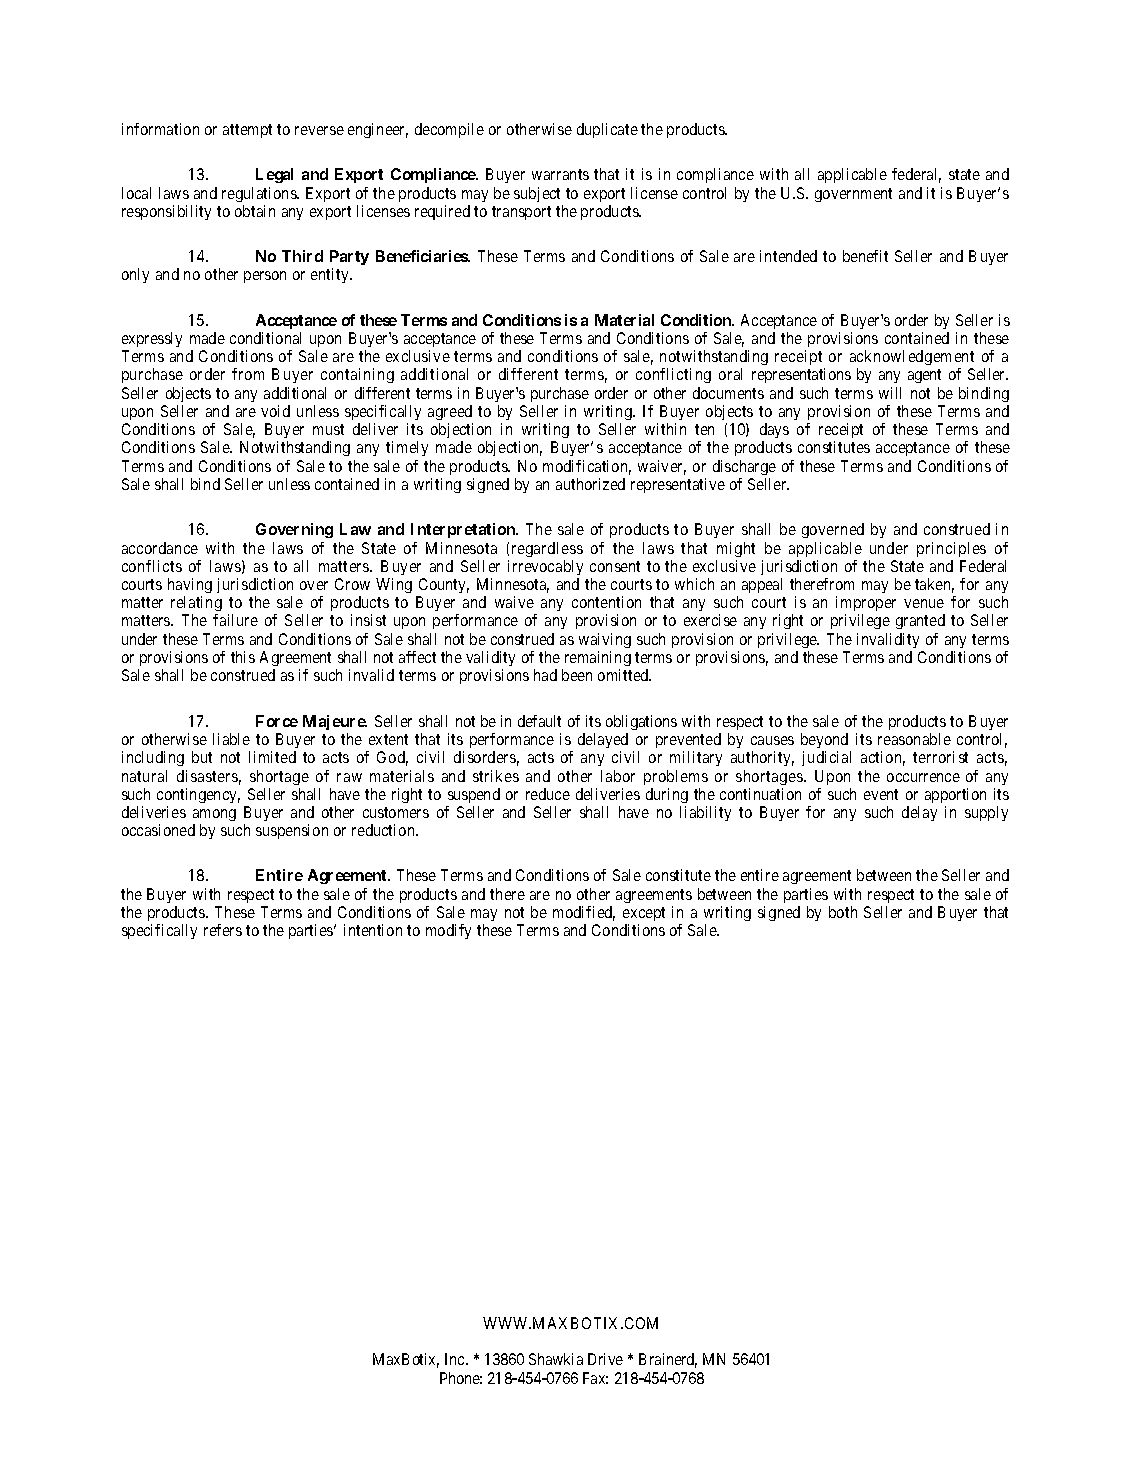 This screenshot has height=1481, width=1144. I want to click on refers, so click(223, 930).
